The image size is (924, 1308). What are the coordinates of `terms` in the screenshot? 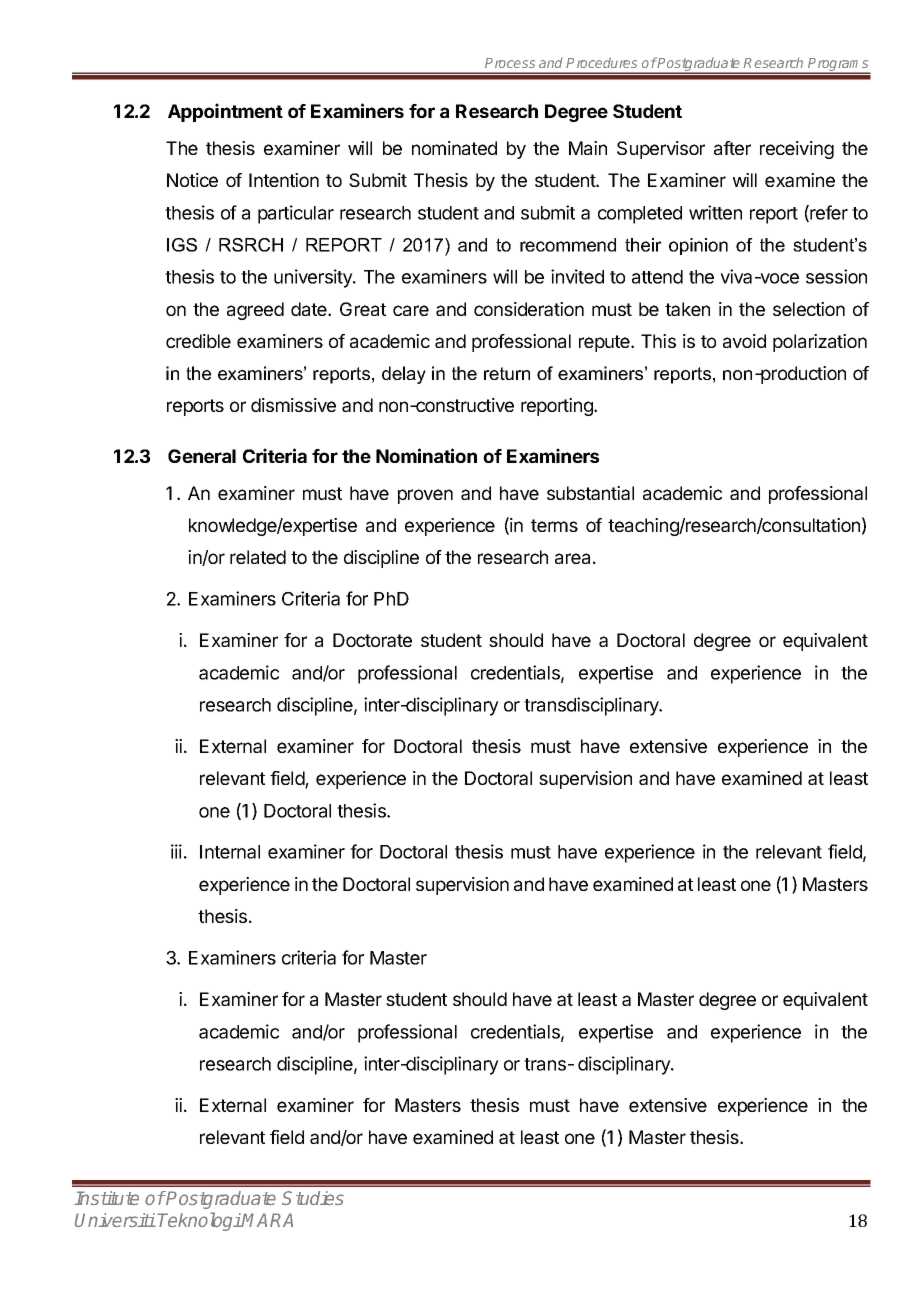 It's located at (554, 525).
